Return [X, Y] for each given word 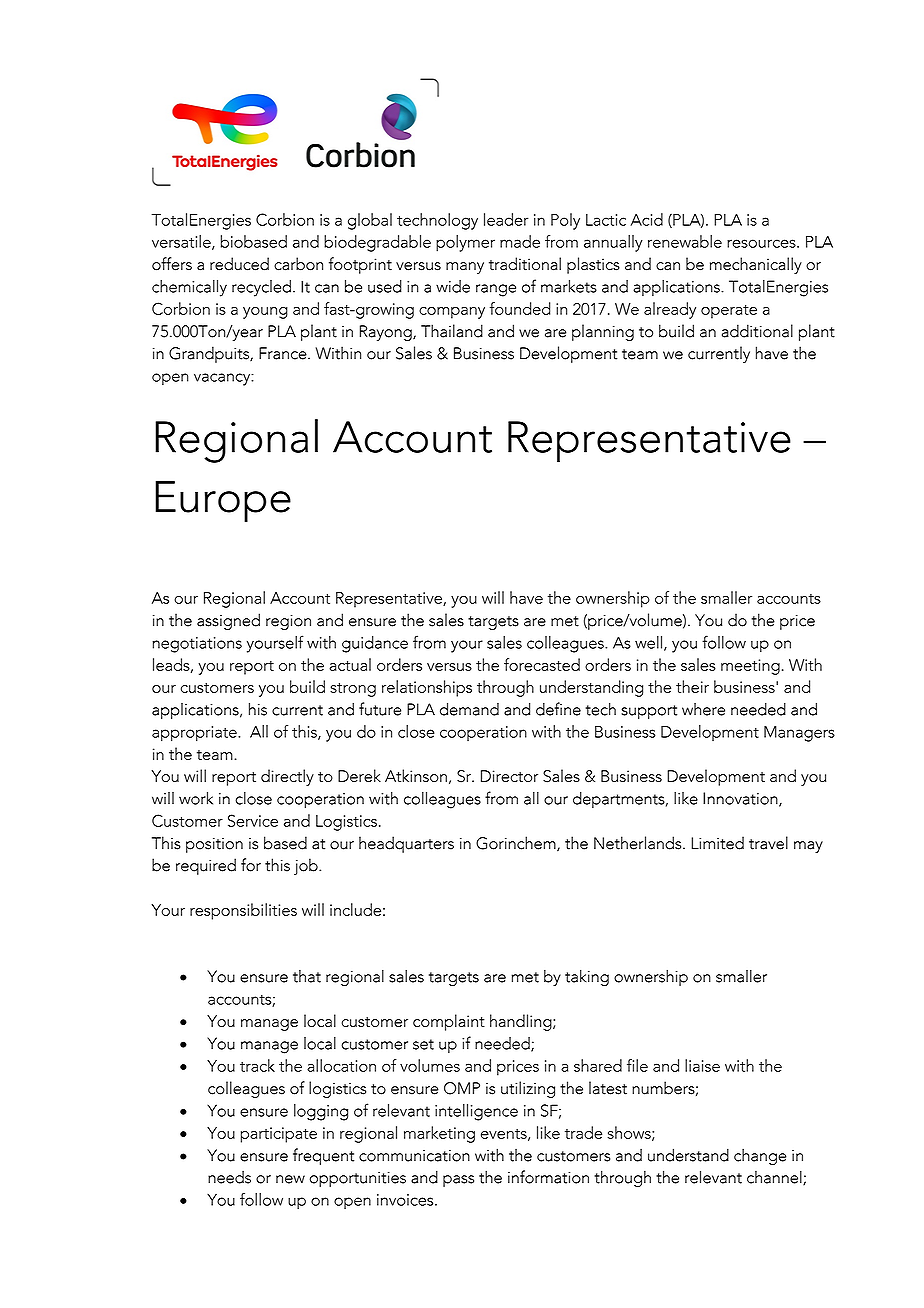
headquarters [406, 844]
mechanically [756, 265]
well [648, 642]
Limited [717, 843]
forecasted [542, 664]
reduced [239, 264]
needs [229, 1177]
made [520, 241]
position [214, 845]
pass [458, 1181]
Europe [223, 501]
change [760, 1156]
